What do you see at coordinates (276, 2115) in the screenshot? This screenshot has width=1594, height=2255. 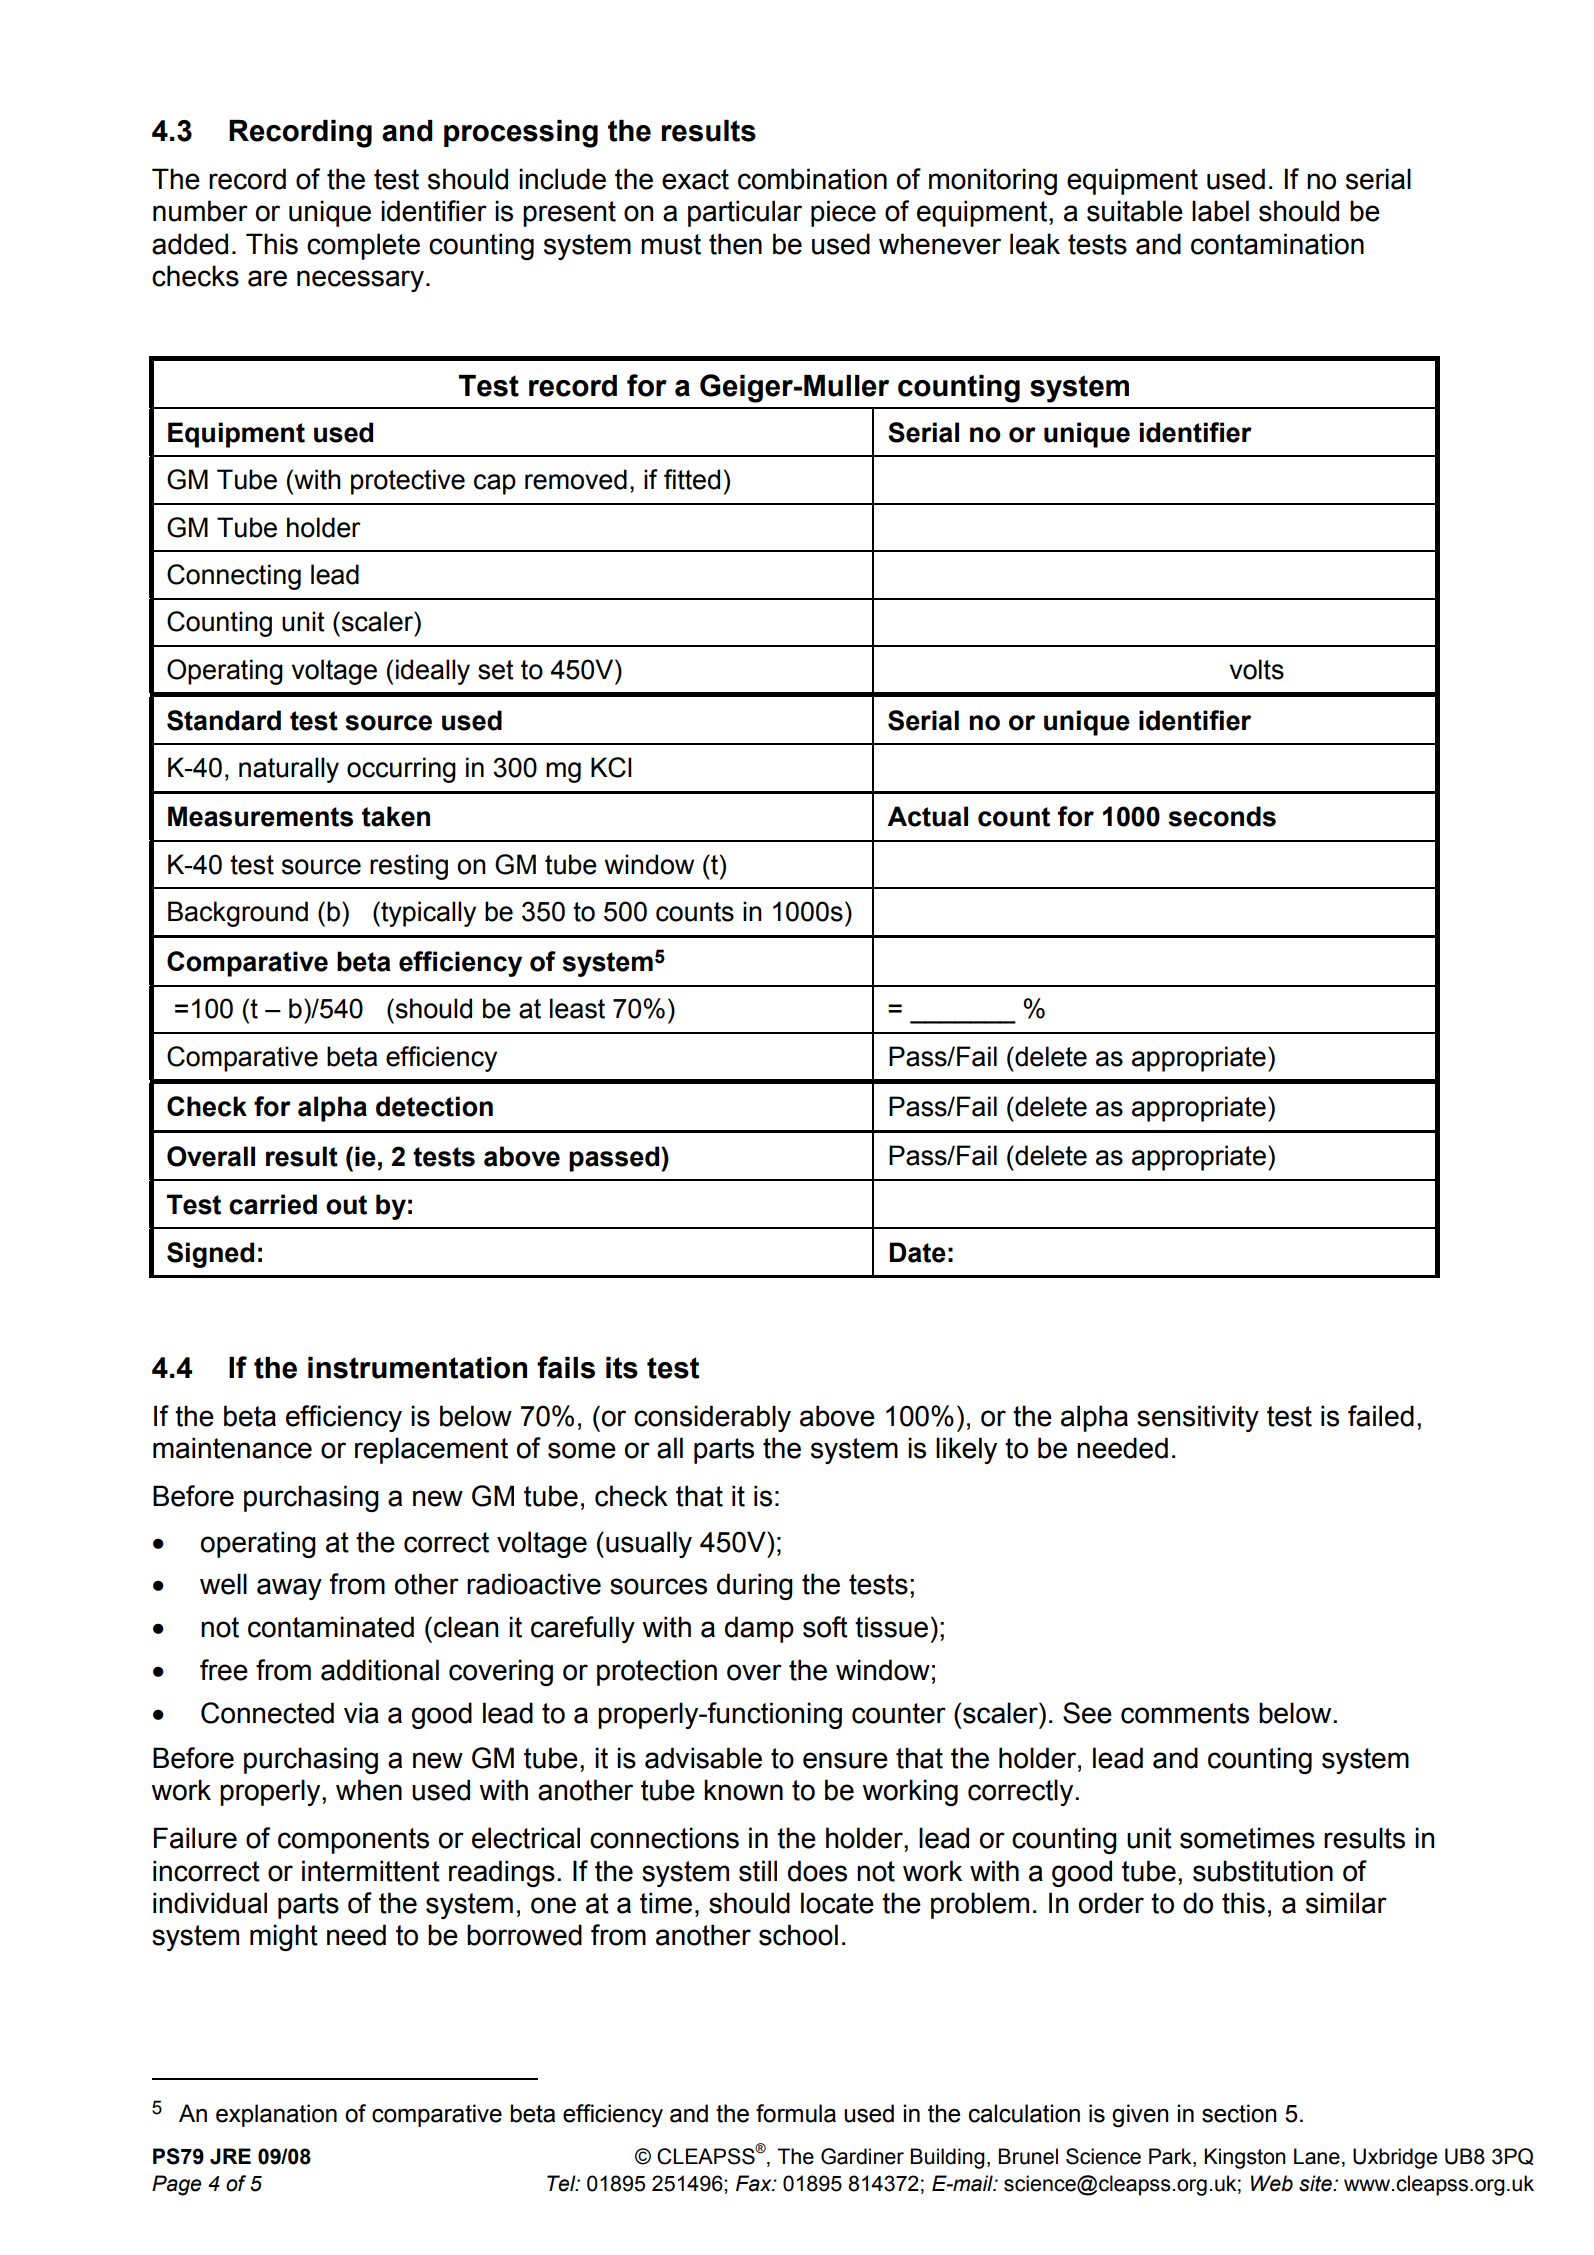 I see `explanation` at bounding box center [276, 2115].
